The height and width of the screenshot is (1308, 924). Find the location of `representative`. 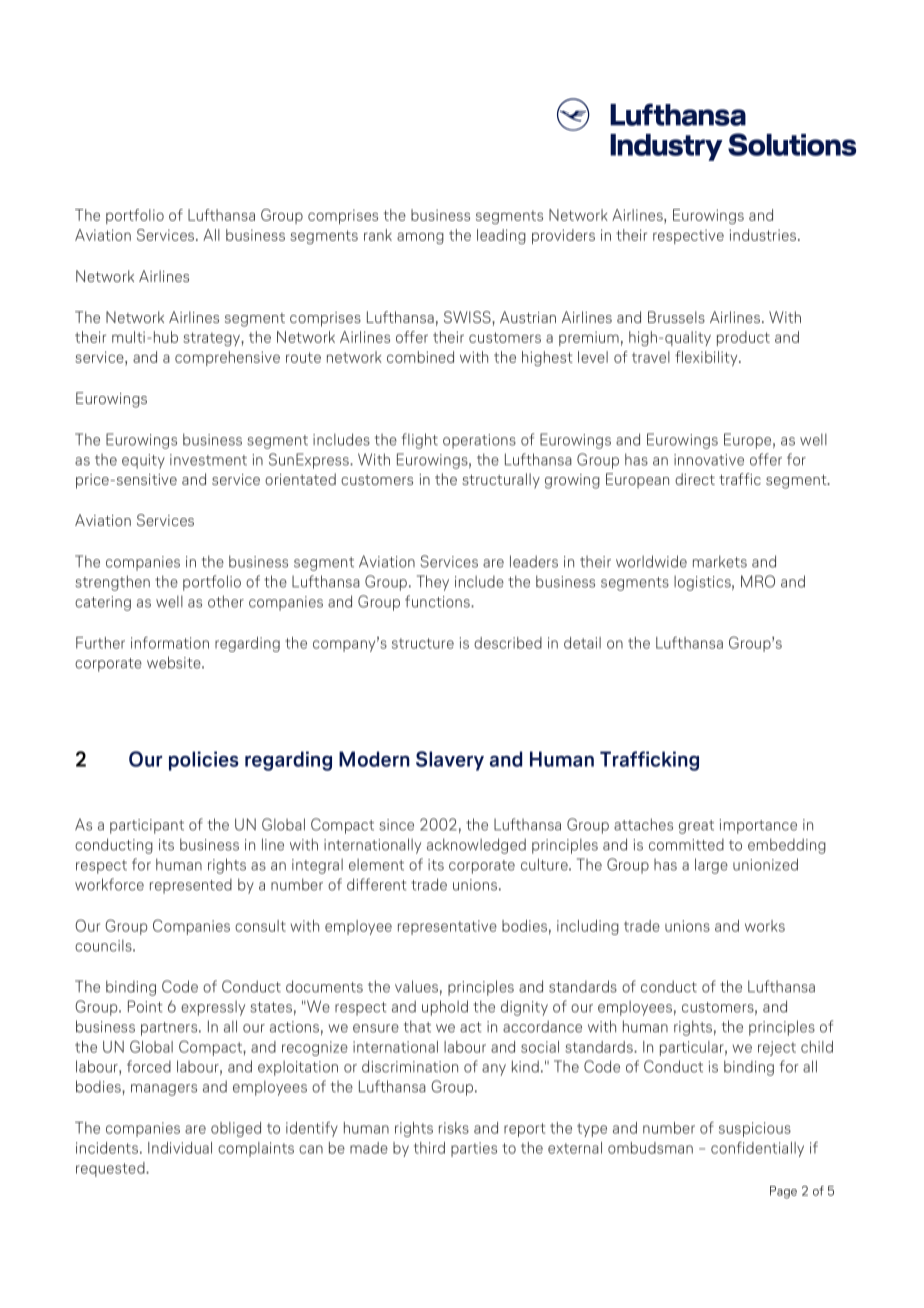

representative is located at coordinates (447, 927).
